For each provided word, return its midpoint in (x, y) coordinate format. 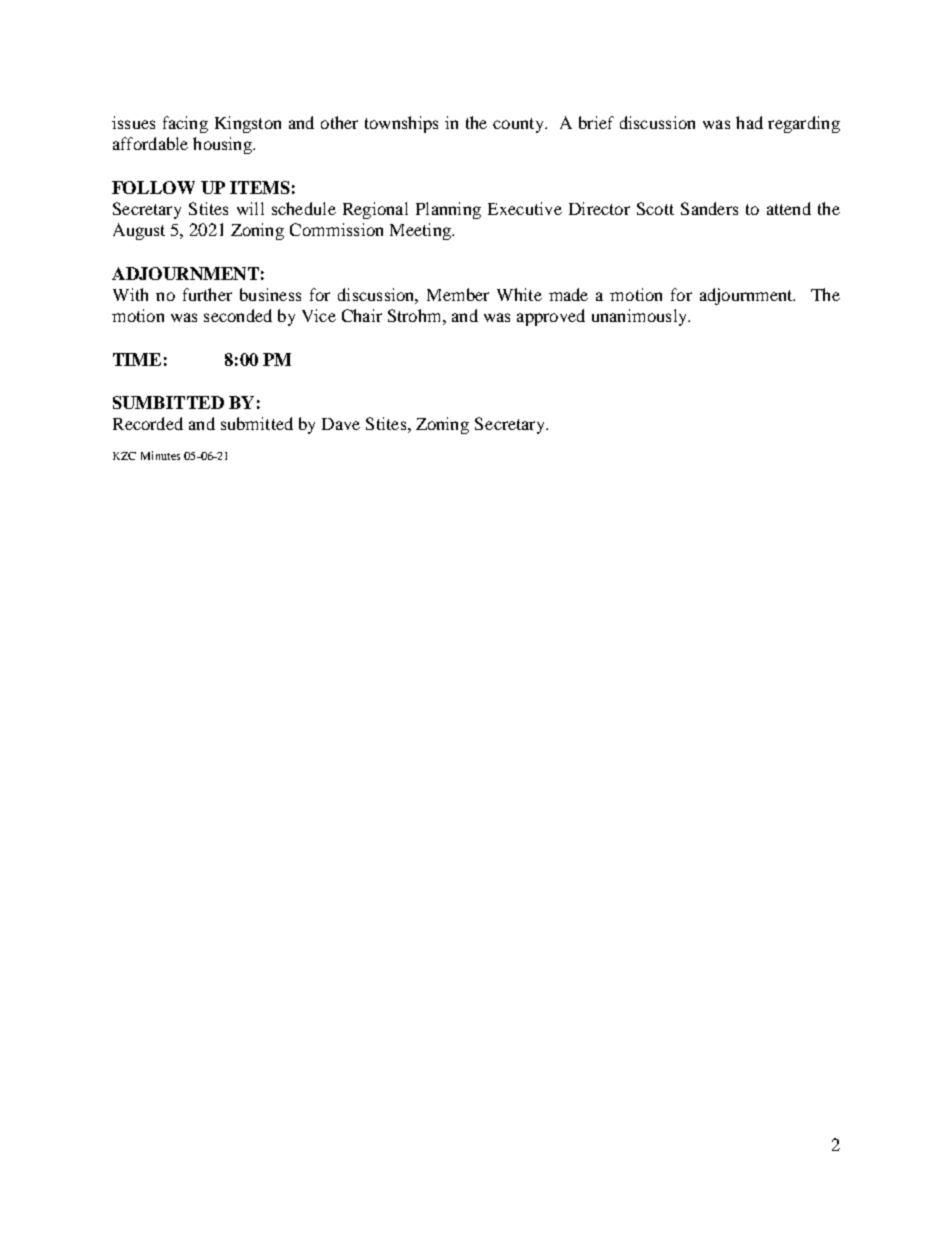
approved (551, 317)
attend (789, 208)
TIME (137, 359)
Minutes (160, 455)
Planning (448, 210)
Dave (341, 424)
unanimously (640, 317)
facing (185, 124)
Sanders (709, 208)
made (568, 294)
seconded (238, 315)
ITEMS (260, 187)
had (749, 122)
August (139, 231)
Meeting (421, 231)
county (519, 125)
